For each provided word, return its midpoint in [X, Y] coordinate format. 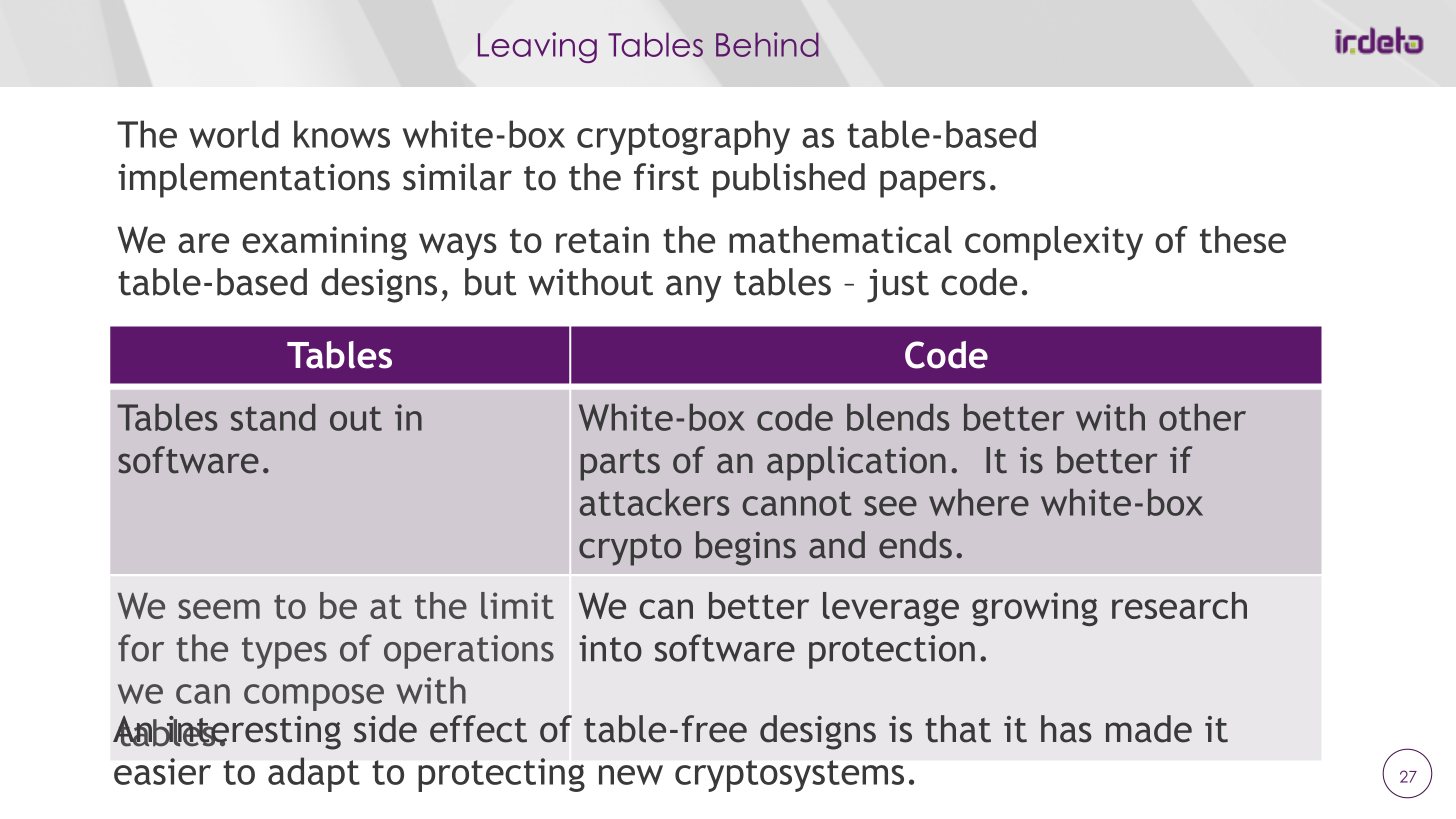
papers [933, 184]
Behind [767, 44]
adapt [314, 774]
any [694, 289]
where [979, 502]
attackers [654, 502]
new [631, 775]
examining [324, 243]
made [1149, 729]
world [234, 134]
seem [219, 609]
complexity [1054, 243]
